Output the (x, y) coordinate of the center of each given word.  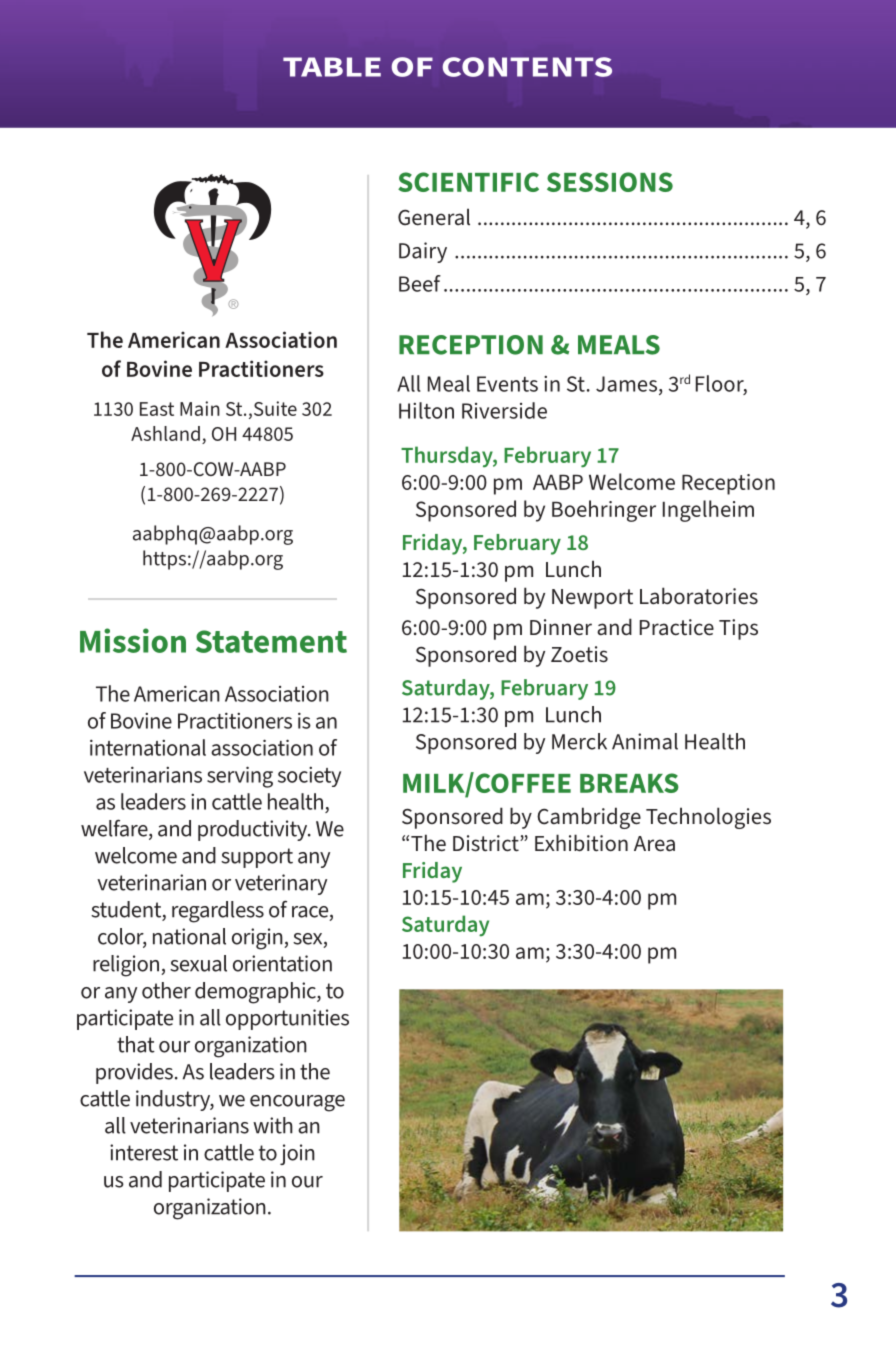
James (626, 384)
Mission (133, 640)
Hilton (426, 410)
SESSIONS (610, 182)
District (487, 843)
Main (200, 408)
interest (144, 1152)
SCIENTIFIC (468, 182)
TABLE (332, 67)
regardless (218, 912)
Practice (677, 627)
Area (654, 844)
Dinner (561, 627)
